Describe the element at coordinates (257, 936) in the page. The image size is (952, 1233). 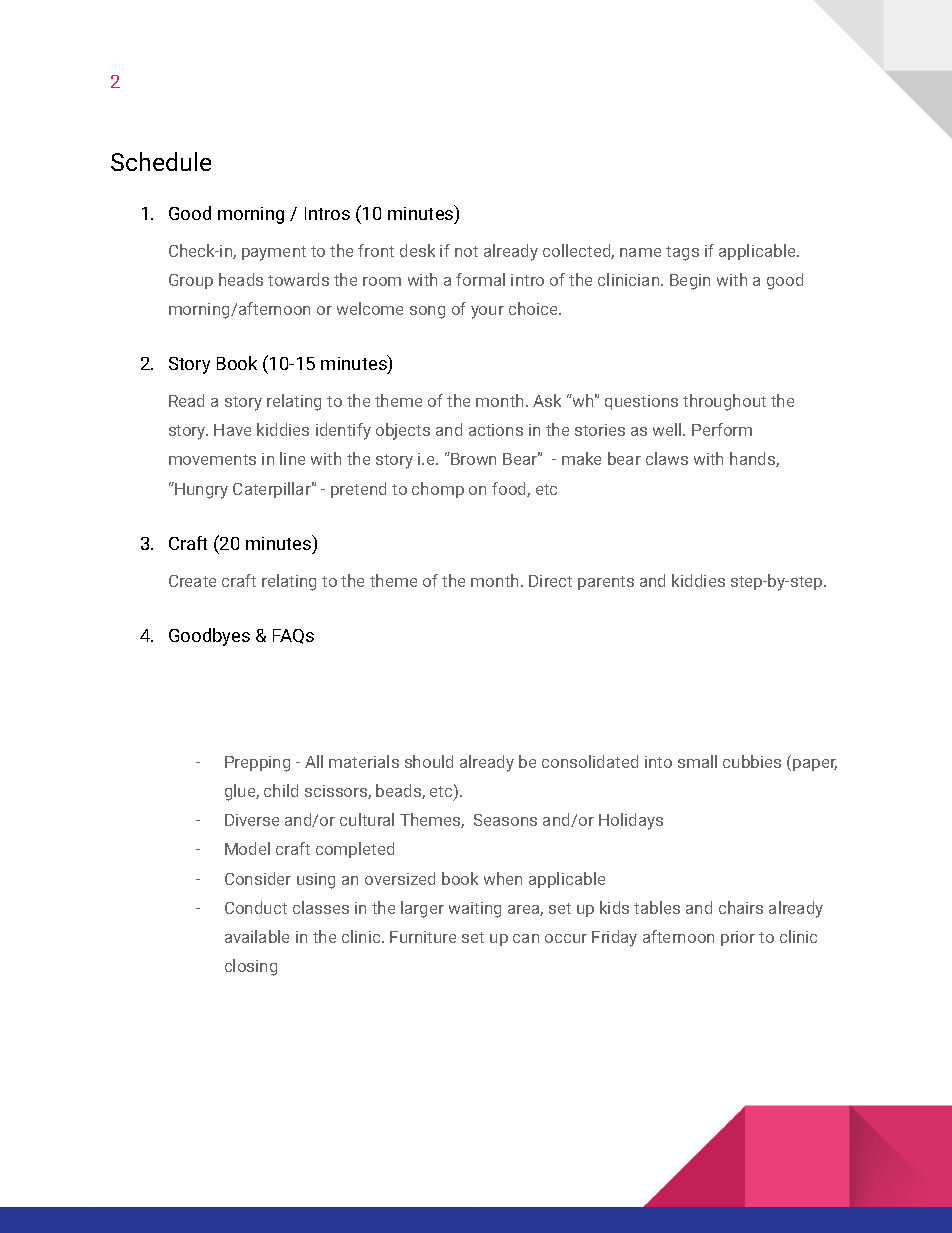
I see `available` at that location.
